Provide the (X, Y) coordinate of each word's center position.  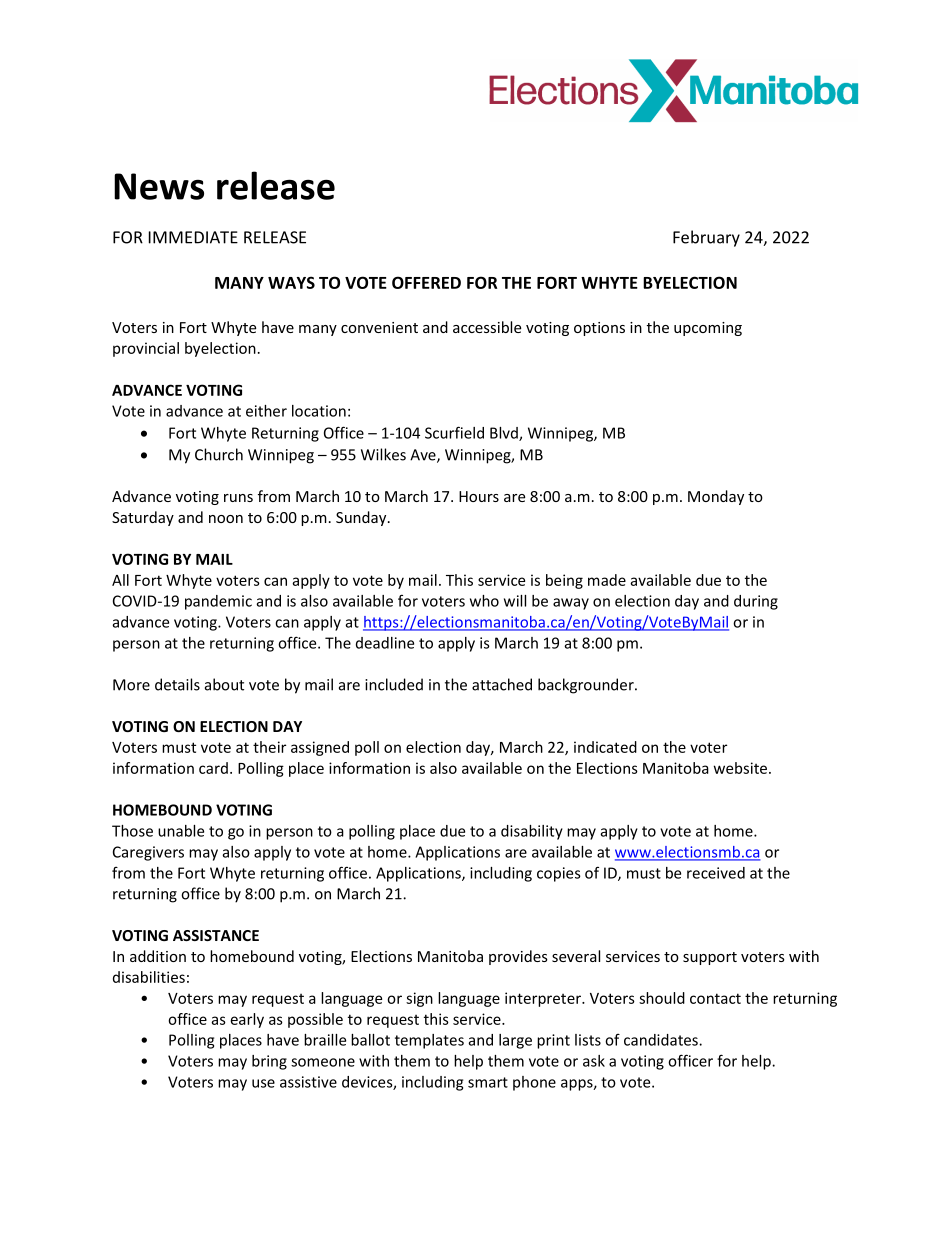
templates (429, 1041)
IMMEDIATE (193, 237)
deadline (385, 643)
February (706, 238)
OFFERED (426, 282)
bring (269, 1062)
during (756, 602)
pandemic (218, 602)
